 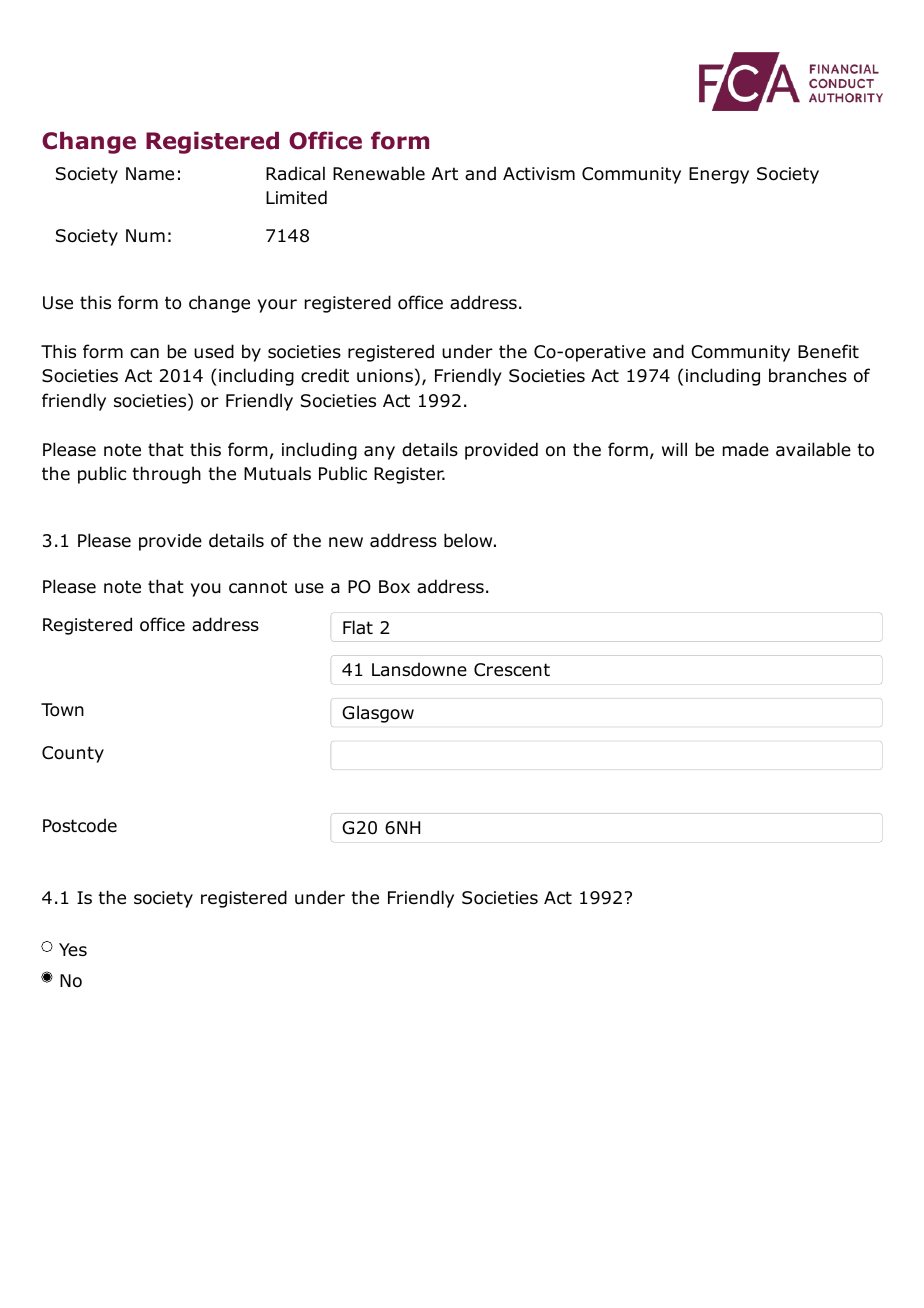 I want to click on Glasgow, so click(x=378, y=714).
